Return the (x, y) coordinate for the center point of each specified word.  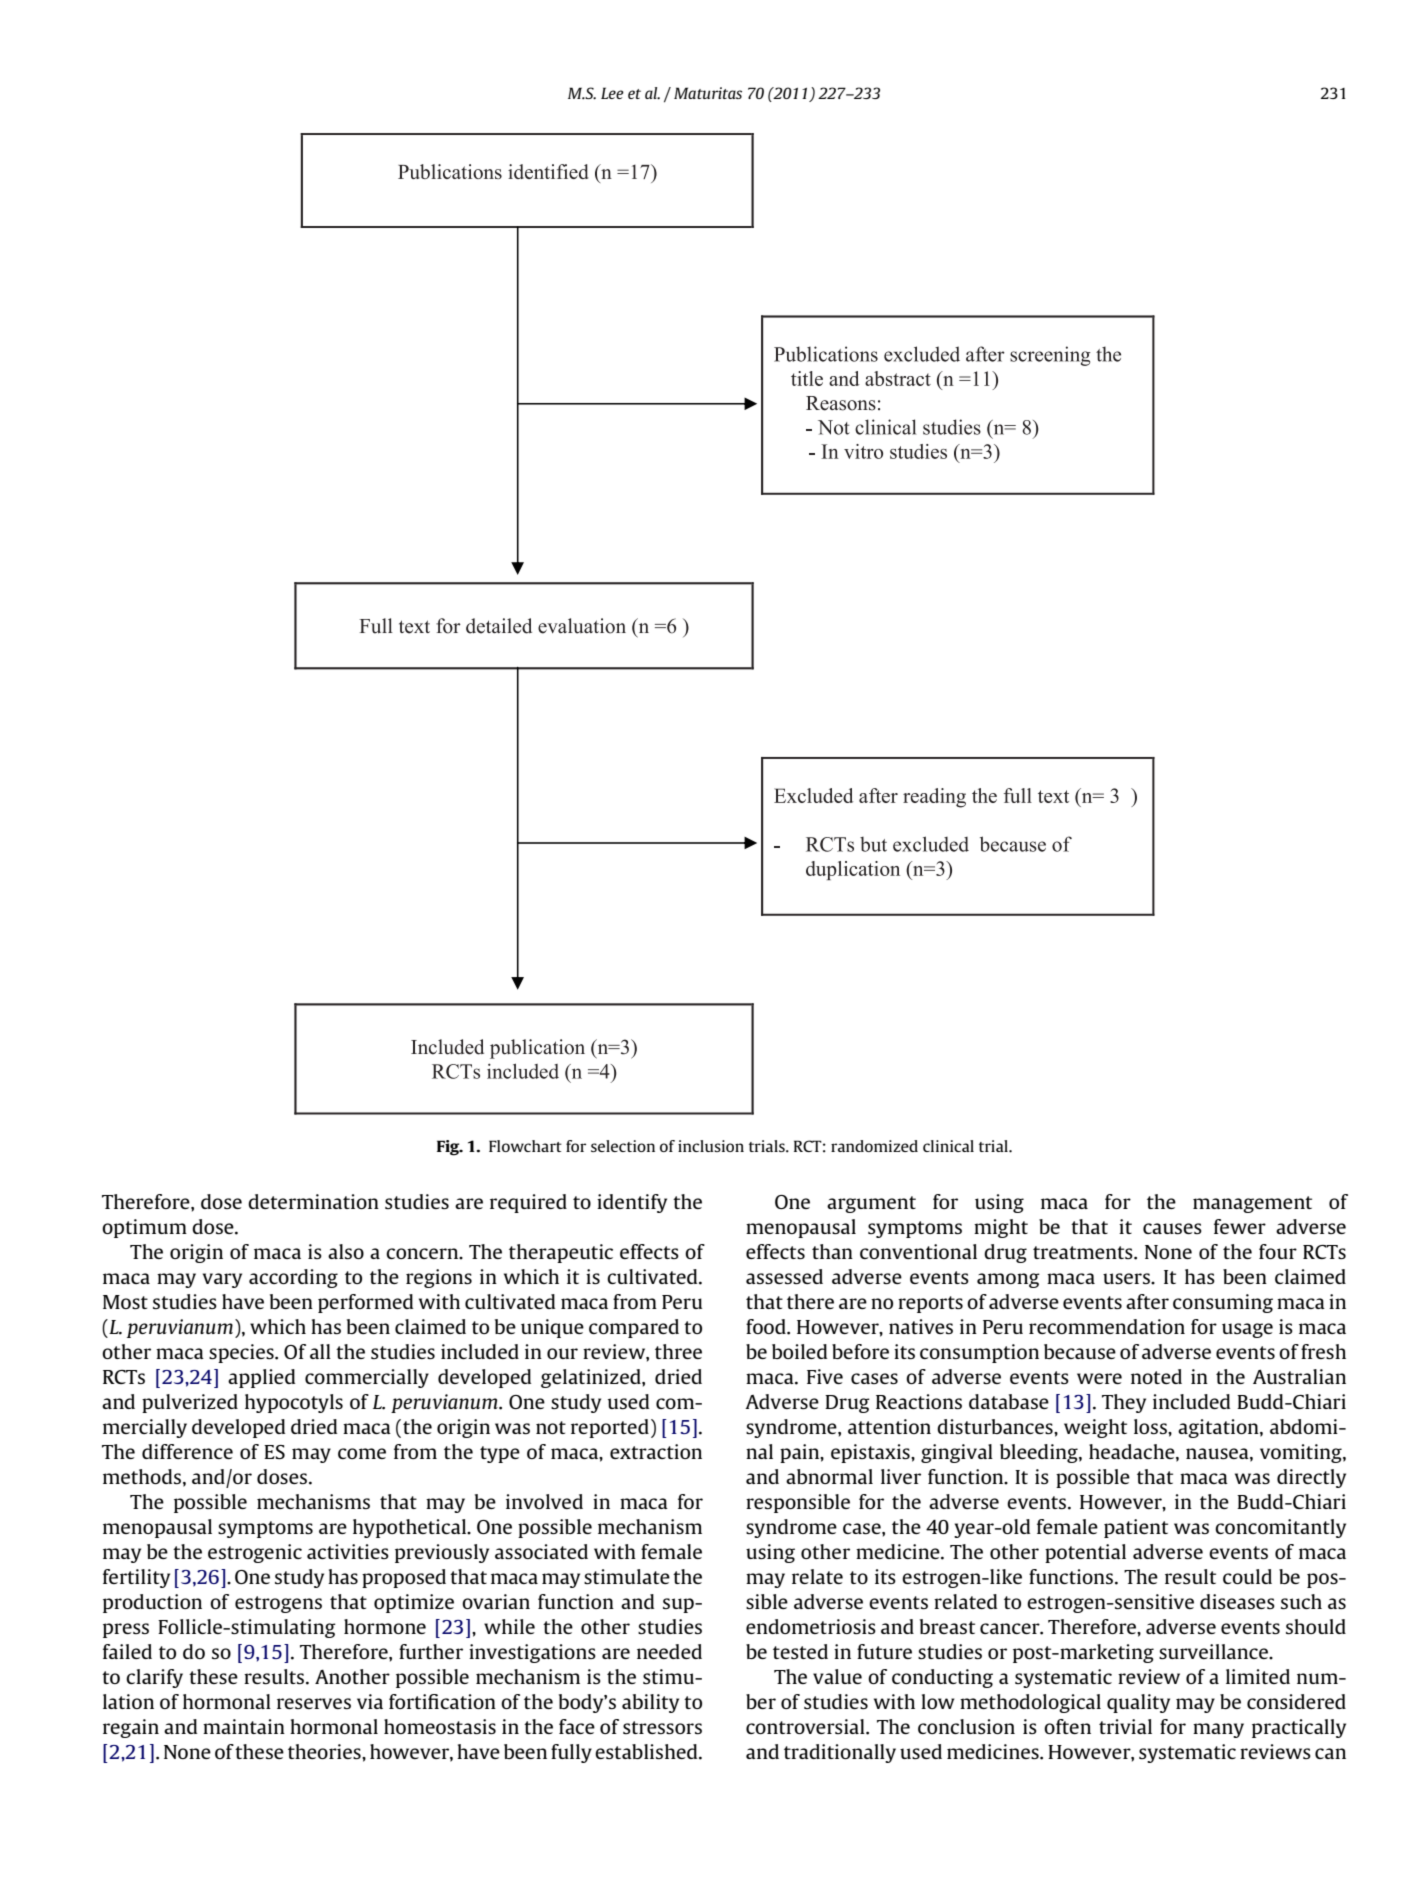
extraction (656, 1451)
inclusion (711, 1146)
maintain (244, 1726)
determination (313, 1201)
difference (187, 1451)
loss (1151, 1426)
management (1252, 1204)
